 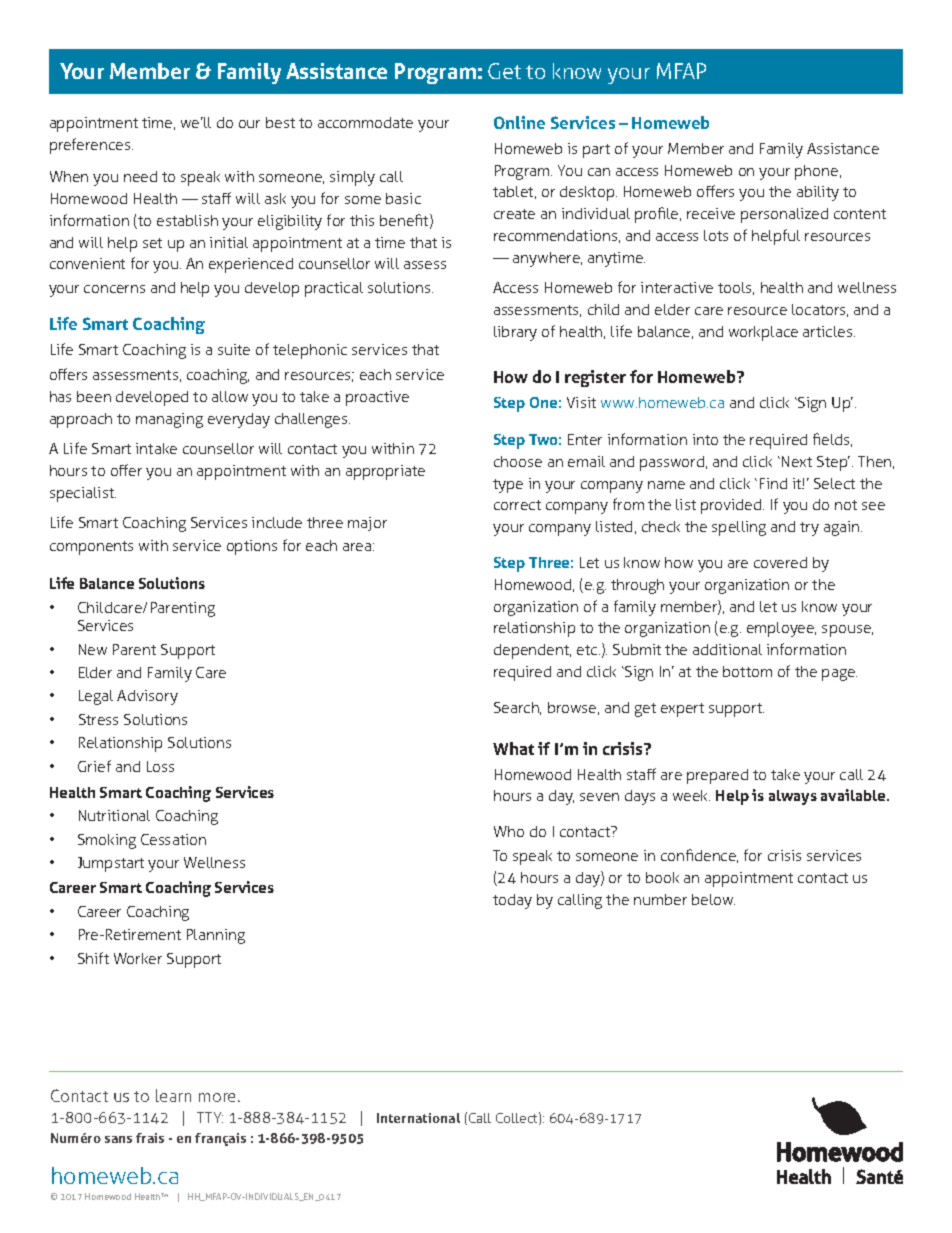 I want to click on need, so click(x=140, y=176).
